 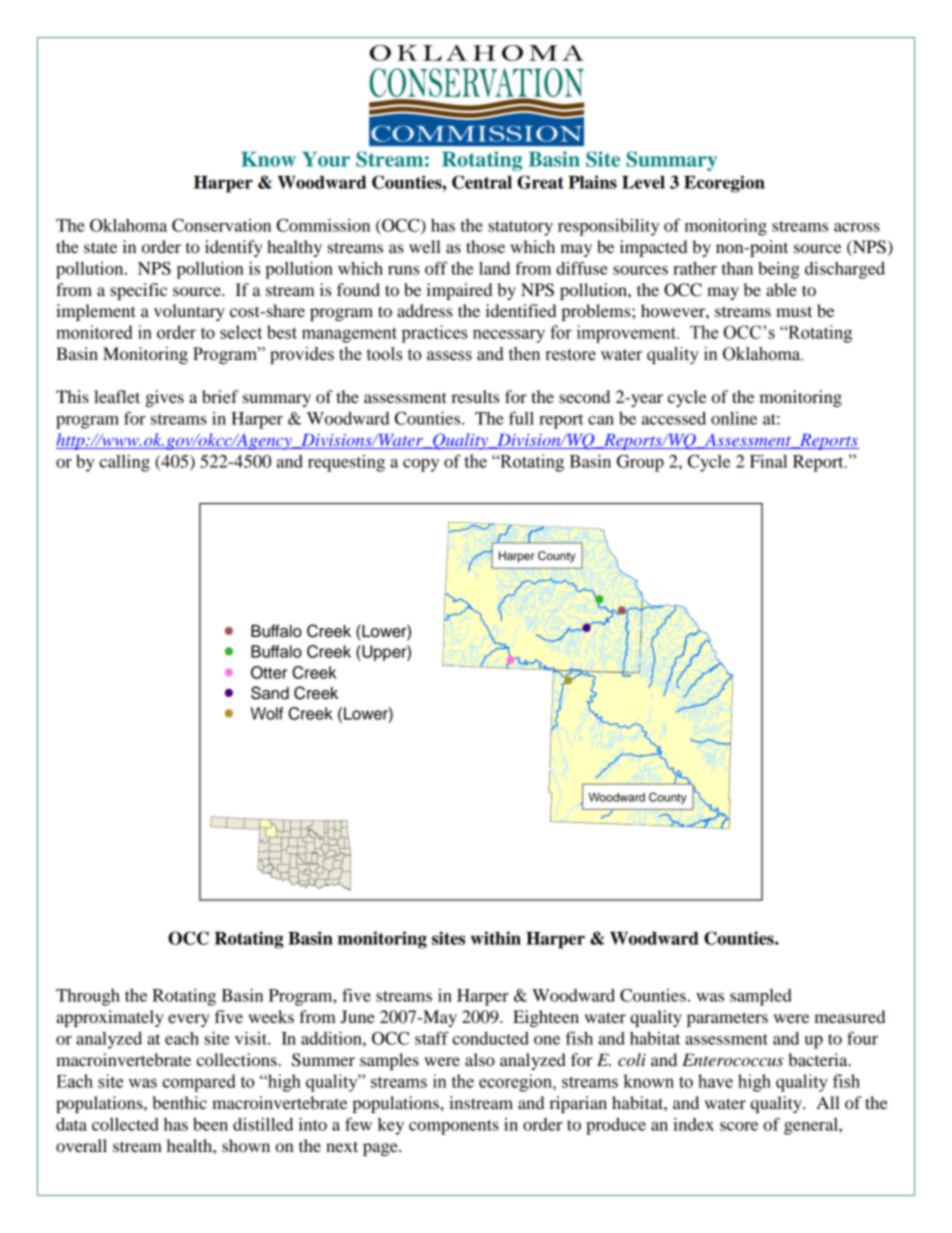 What do you see at coordinates (857, 227) in the screenshot?
I see `across` at bounding box center [857, 227].
